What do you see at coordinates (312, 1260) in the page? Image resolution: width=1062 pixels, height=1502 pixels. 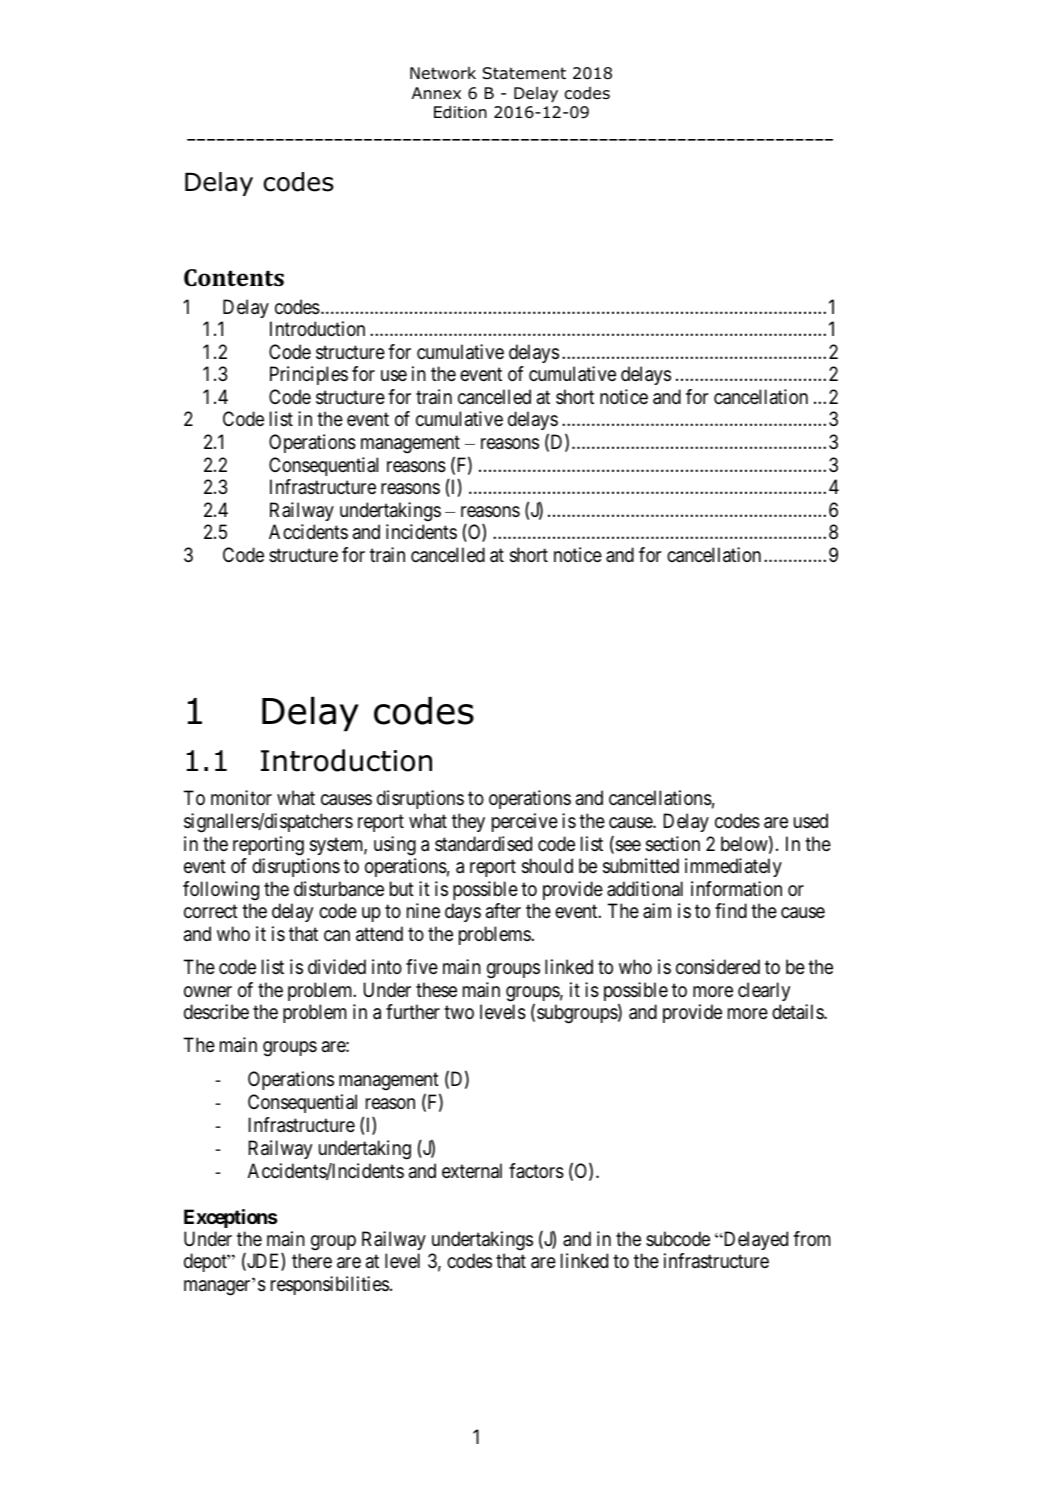 I see `there` at bounding box center [312, 1260].
